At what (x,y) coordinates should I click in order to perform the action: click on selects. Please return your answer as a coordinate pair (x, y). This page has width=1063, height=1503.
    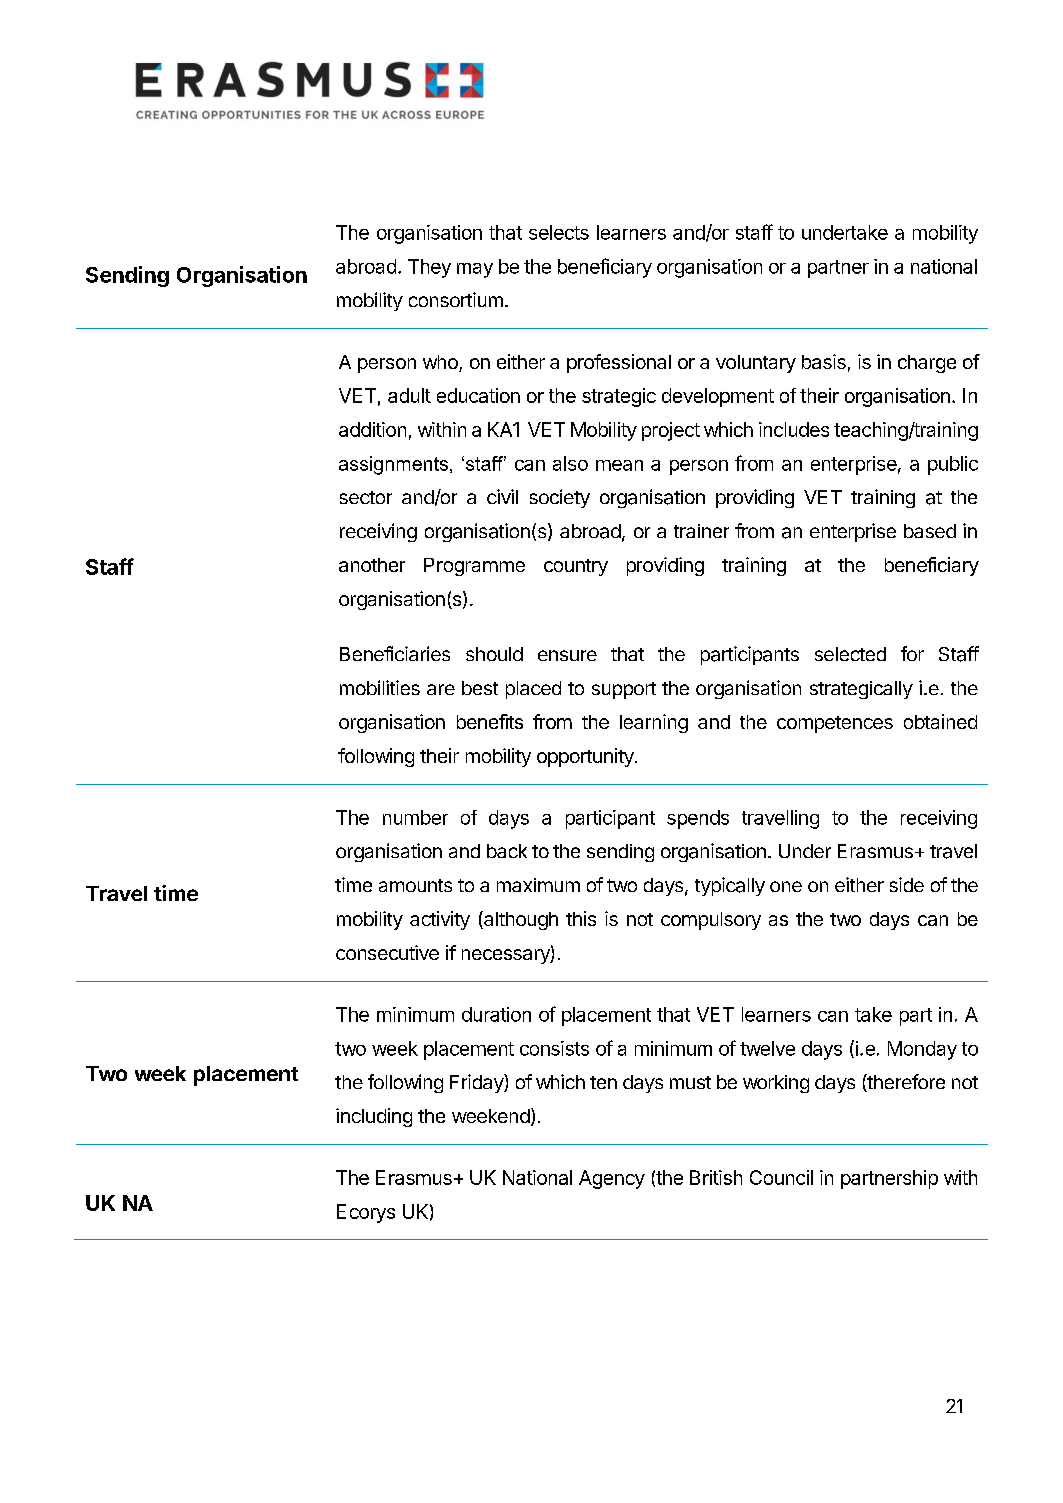
    Looking at the image, I should click on (559, 232).
